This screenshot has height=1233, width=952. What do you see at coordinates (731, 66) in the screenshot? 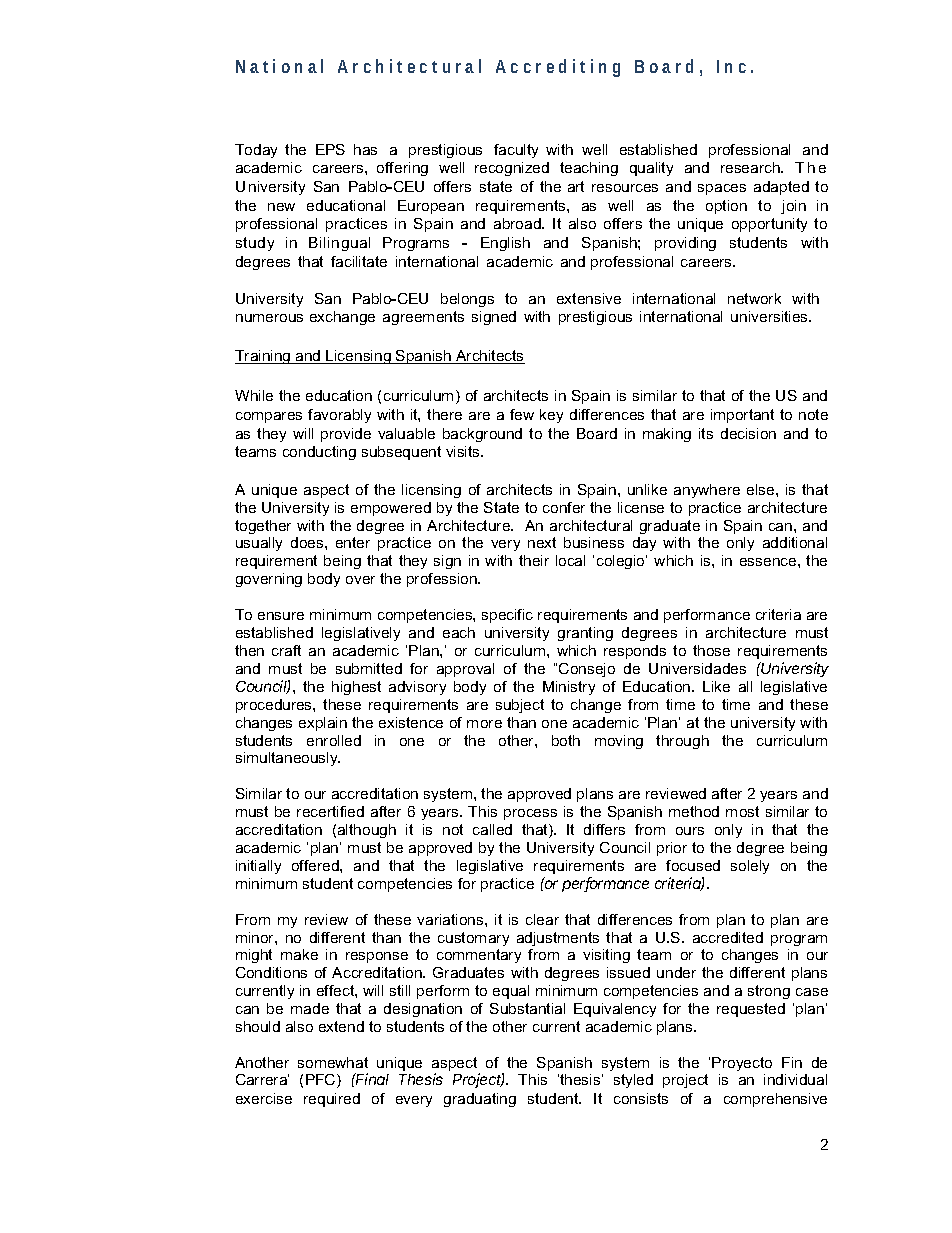
I see `Inc` at bounding box center [731, 66].
